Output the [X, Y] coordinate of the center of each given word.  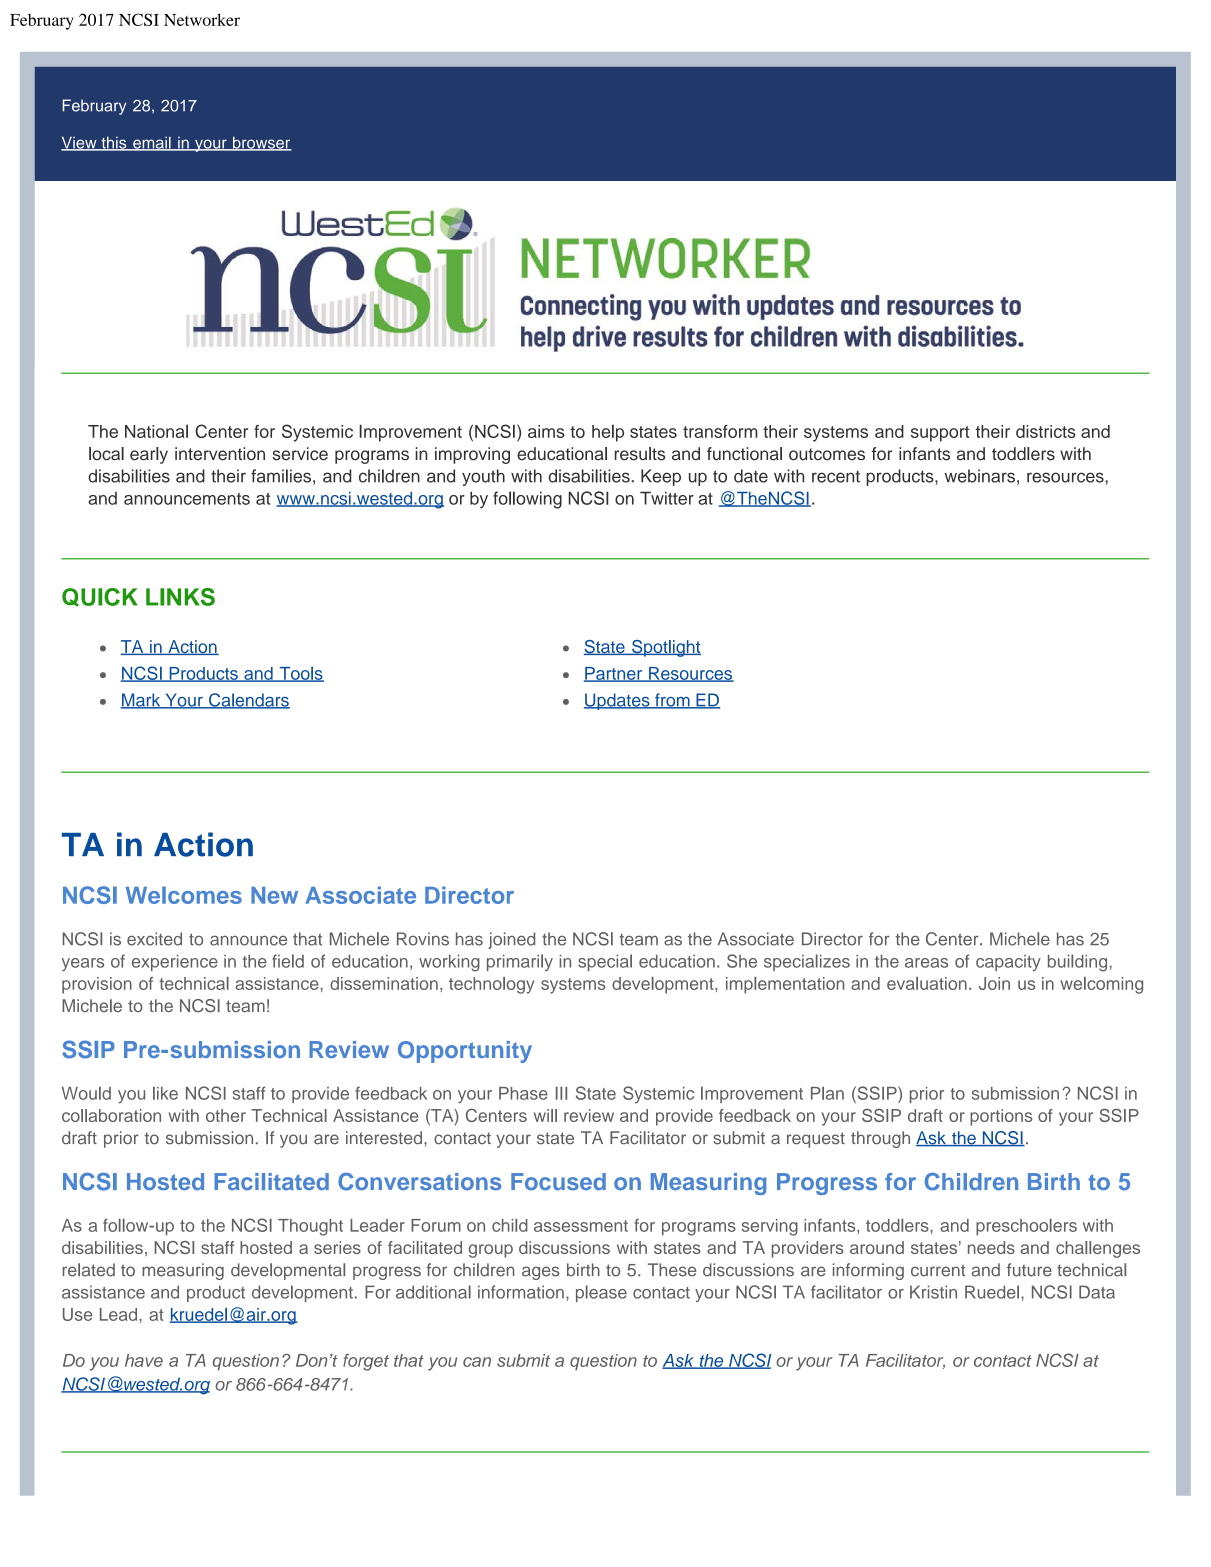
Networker [202, 19]
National [156, 431]
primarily [520, 962]
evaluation [927, 983]
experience [175, 963]
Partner [614, 674]
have [144, 1360]
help [608, 433]
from [672, 701]
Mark [142, 701]
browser [261, 143]
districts [1046, 431]
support [940, 434]
